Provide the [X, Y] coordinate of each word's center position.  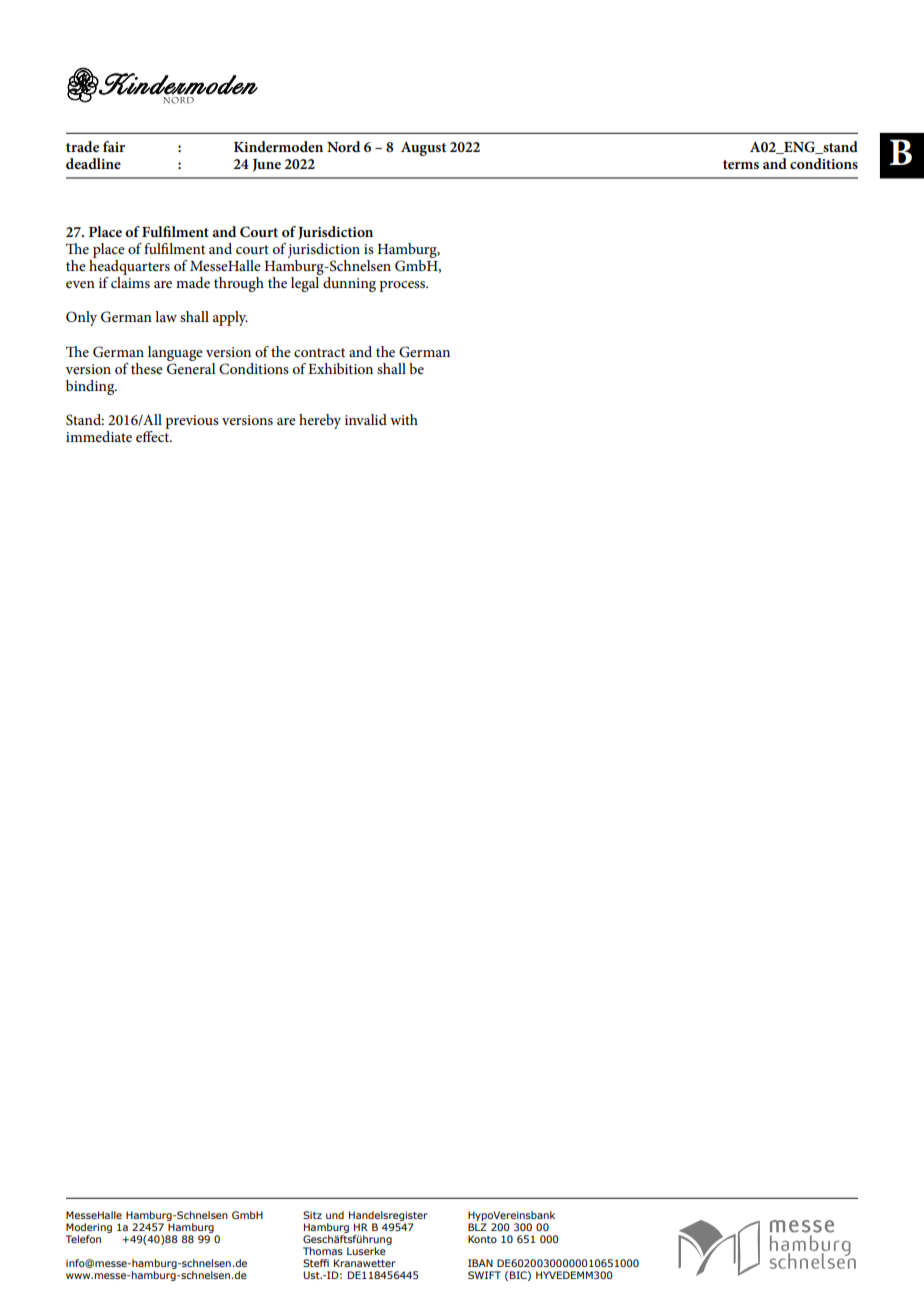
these [147, 368]
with [404, 419]
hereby [320, 421]
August [423, 149]
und [335, 1215]
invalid [366, 419]
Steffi [316, 1263]
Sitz [312, 1215]
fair [114, 146]
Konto [482, 1239]
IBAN [480, 1263]
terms [741, 164]
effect [153, 436]
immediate [99, 436]
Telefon [83, 1239]
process [403, 286]
